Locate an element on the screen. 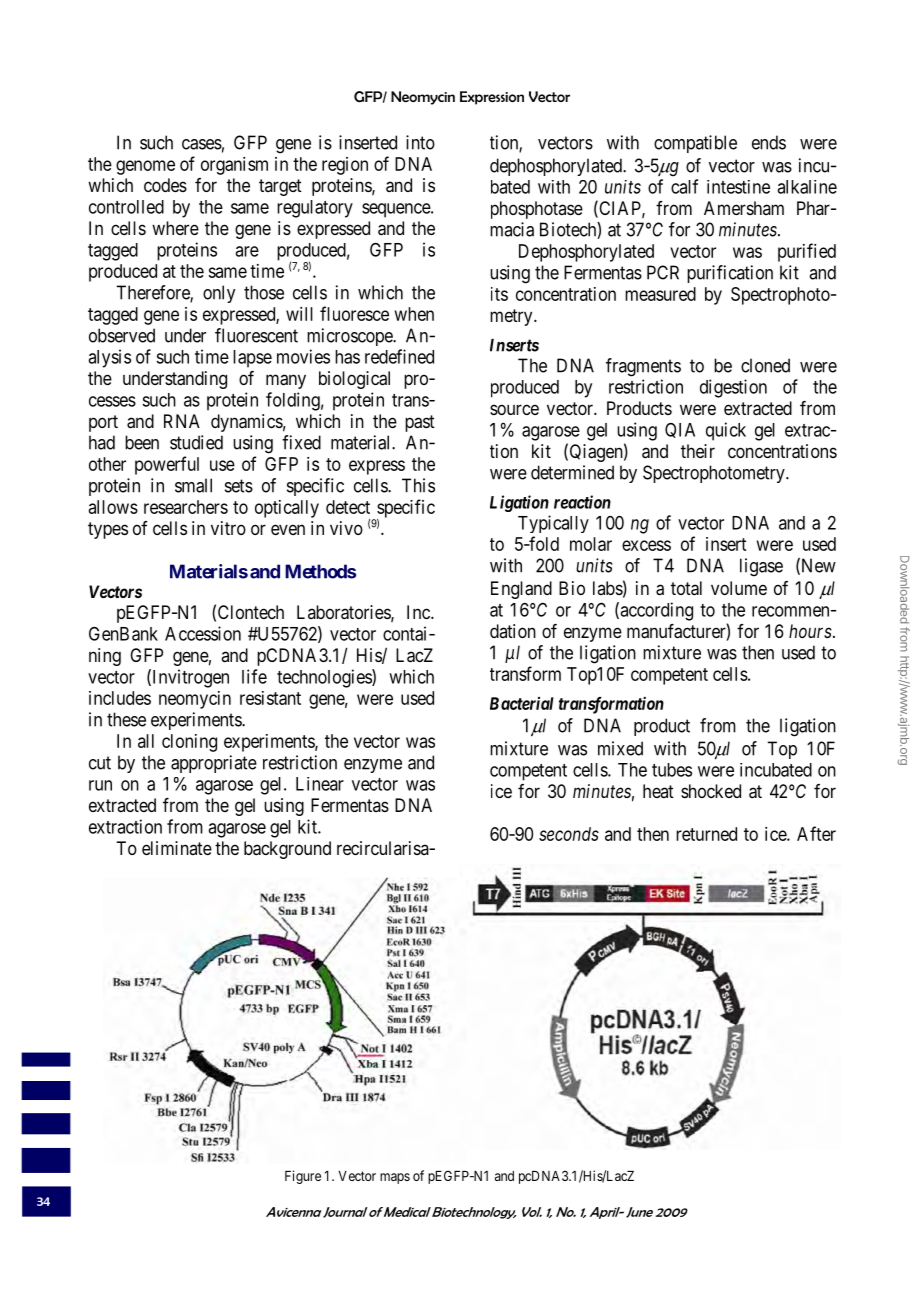 The image size is (924, 1308). Bacterial is located at coordinates (522, 703).
